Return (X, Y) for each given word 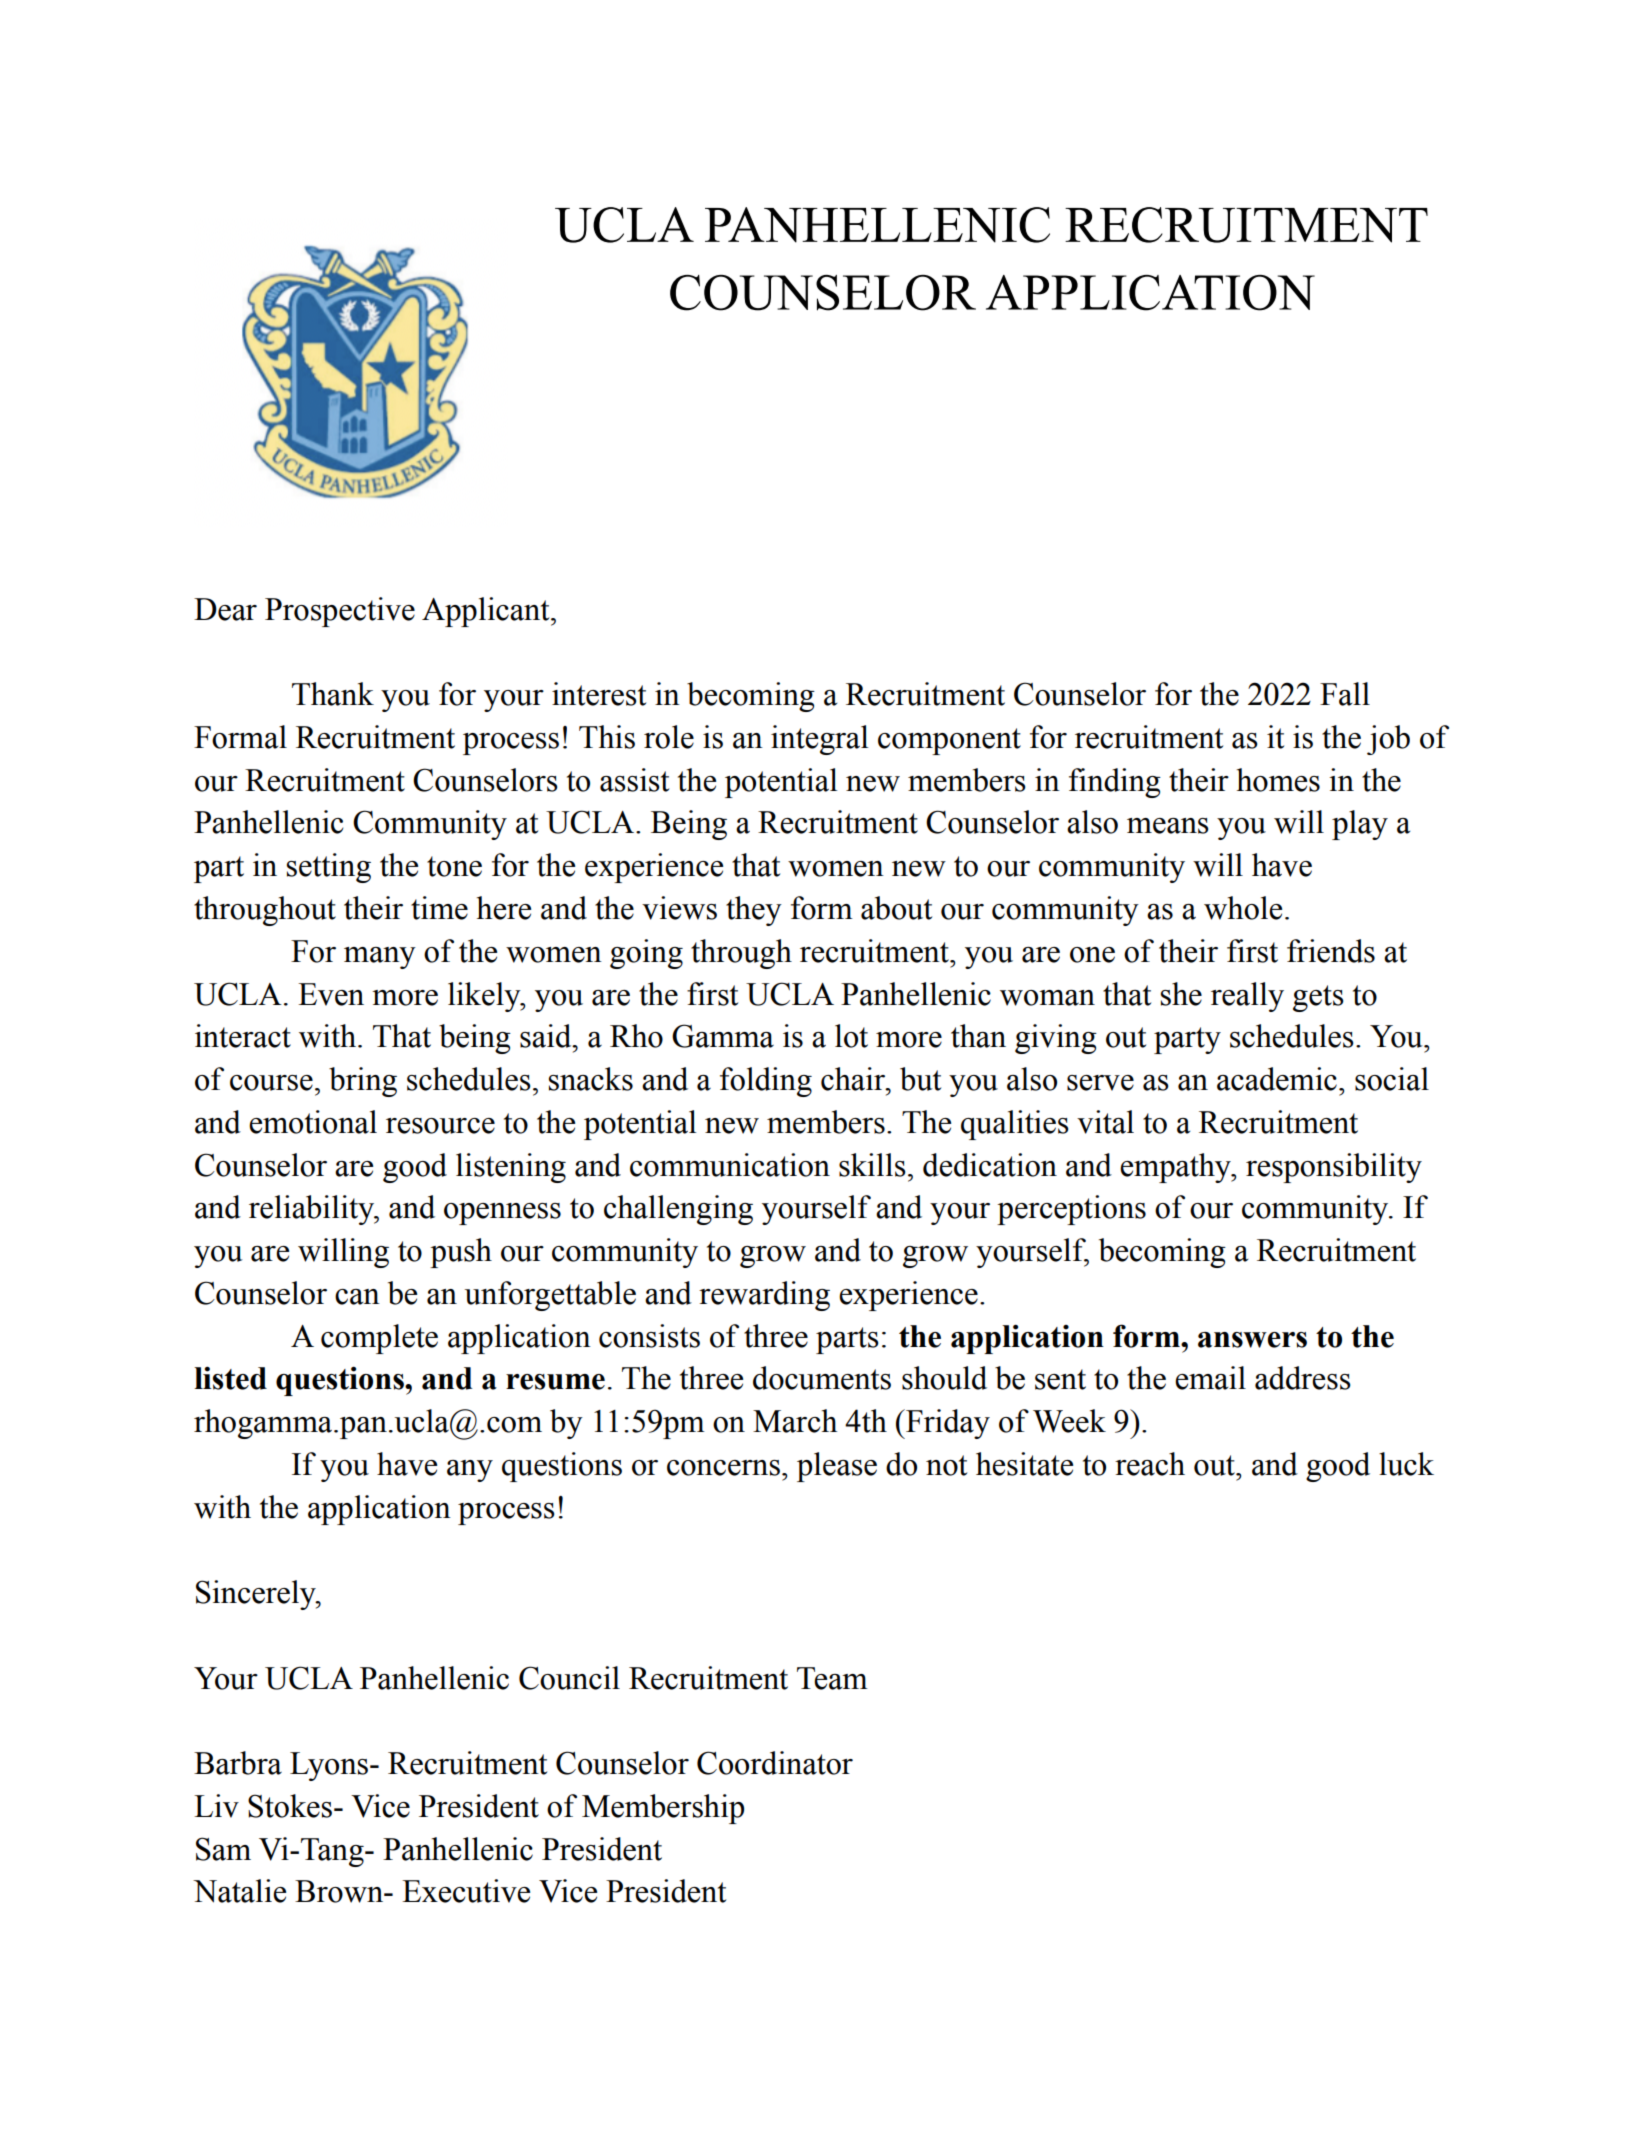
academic (1277, 1079)
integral (819, 740)
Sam (223, 1849)
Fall (1345, 694)
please (837, 1467)
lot (851, 1036)
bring (363, 1082)
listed (230, 1378)
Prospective (340, 612)
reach (1150, 1464)
